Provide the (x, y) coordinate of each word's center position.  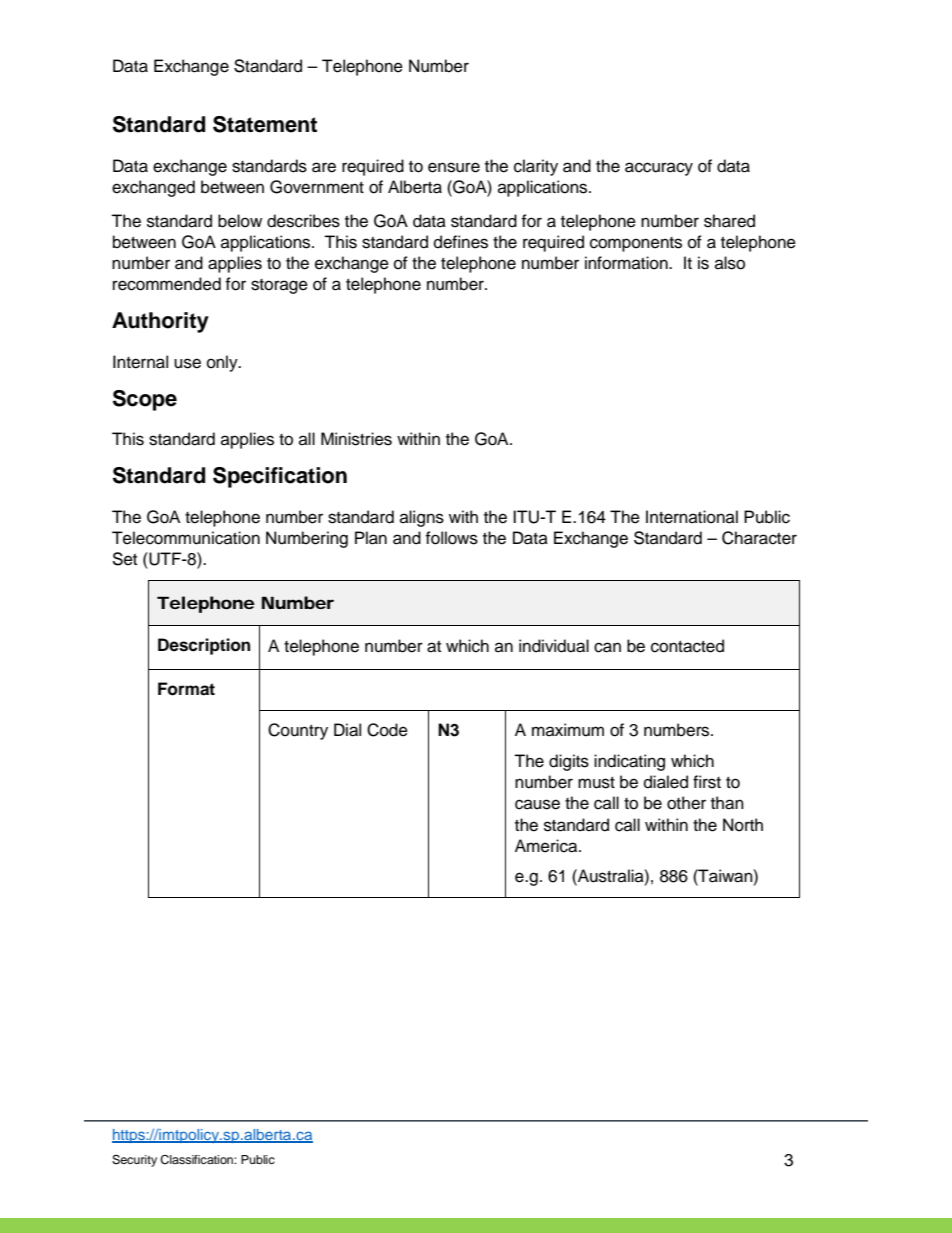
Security (134, 1161)
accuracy (659, 169)
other (686, 803)
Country (298, 731)
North (743, 825)
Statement (265, 124)
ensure (454, 167)
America (547, 846)
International (692, 517)
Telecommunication (186, 538)
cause (537, 804)
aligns (422, 518)
